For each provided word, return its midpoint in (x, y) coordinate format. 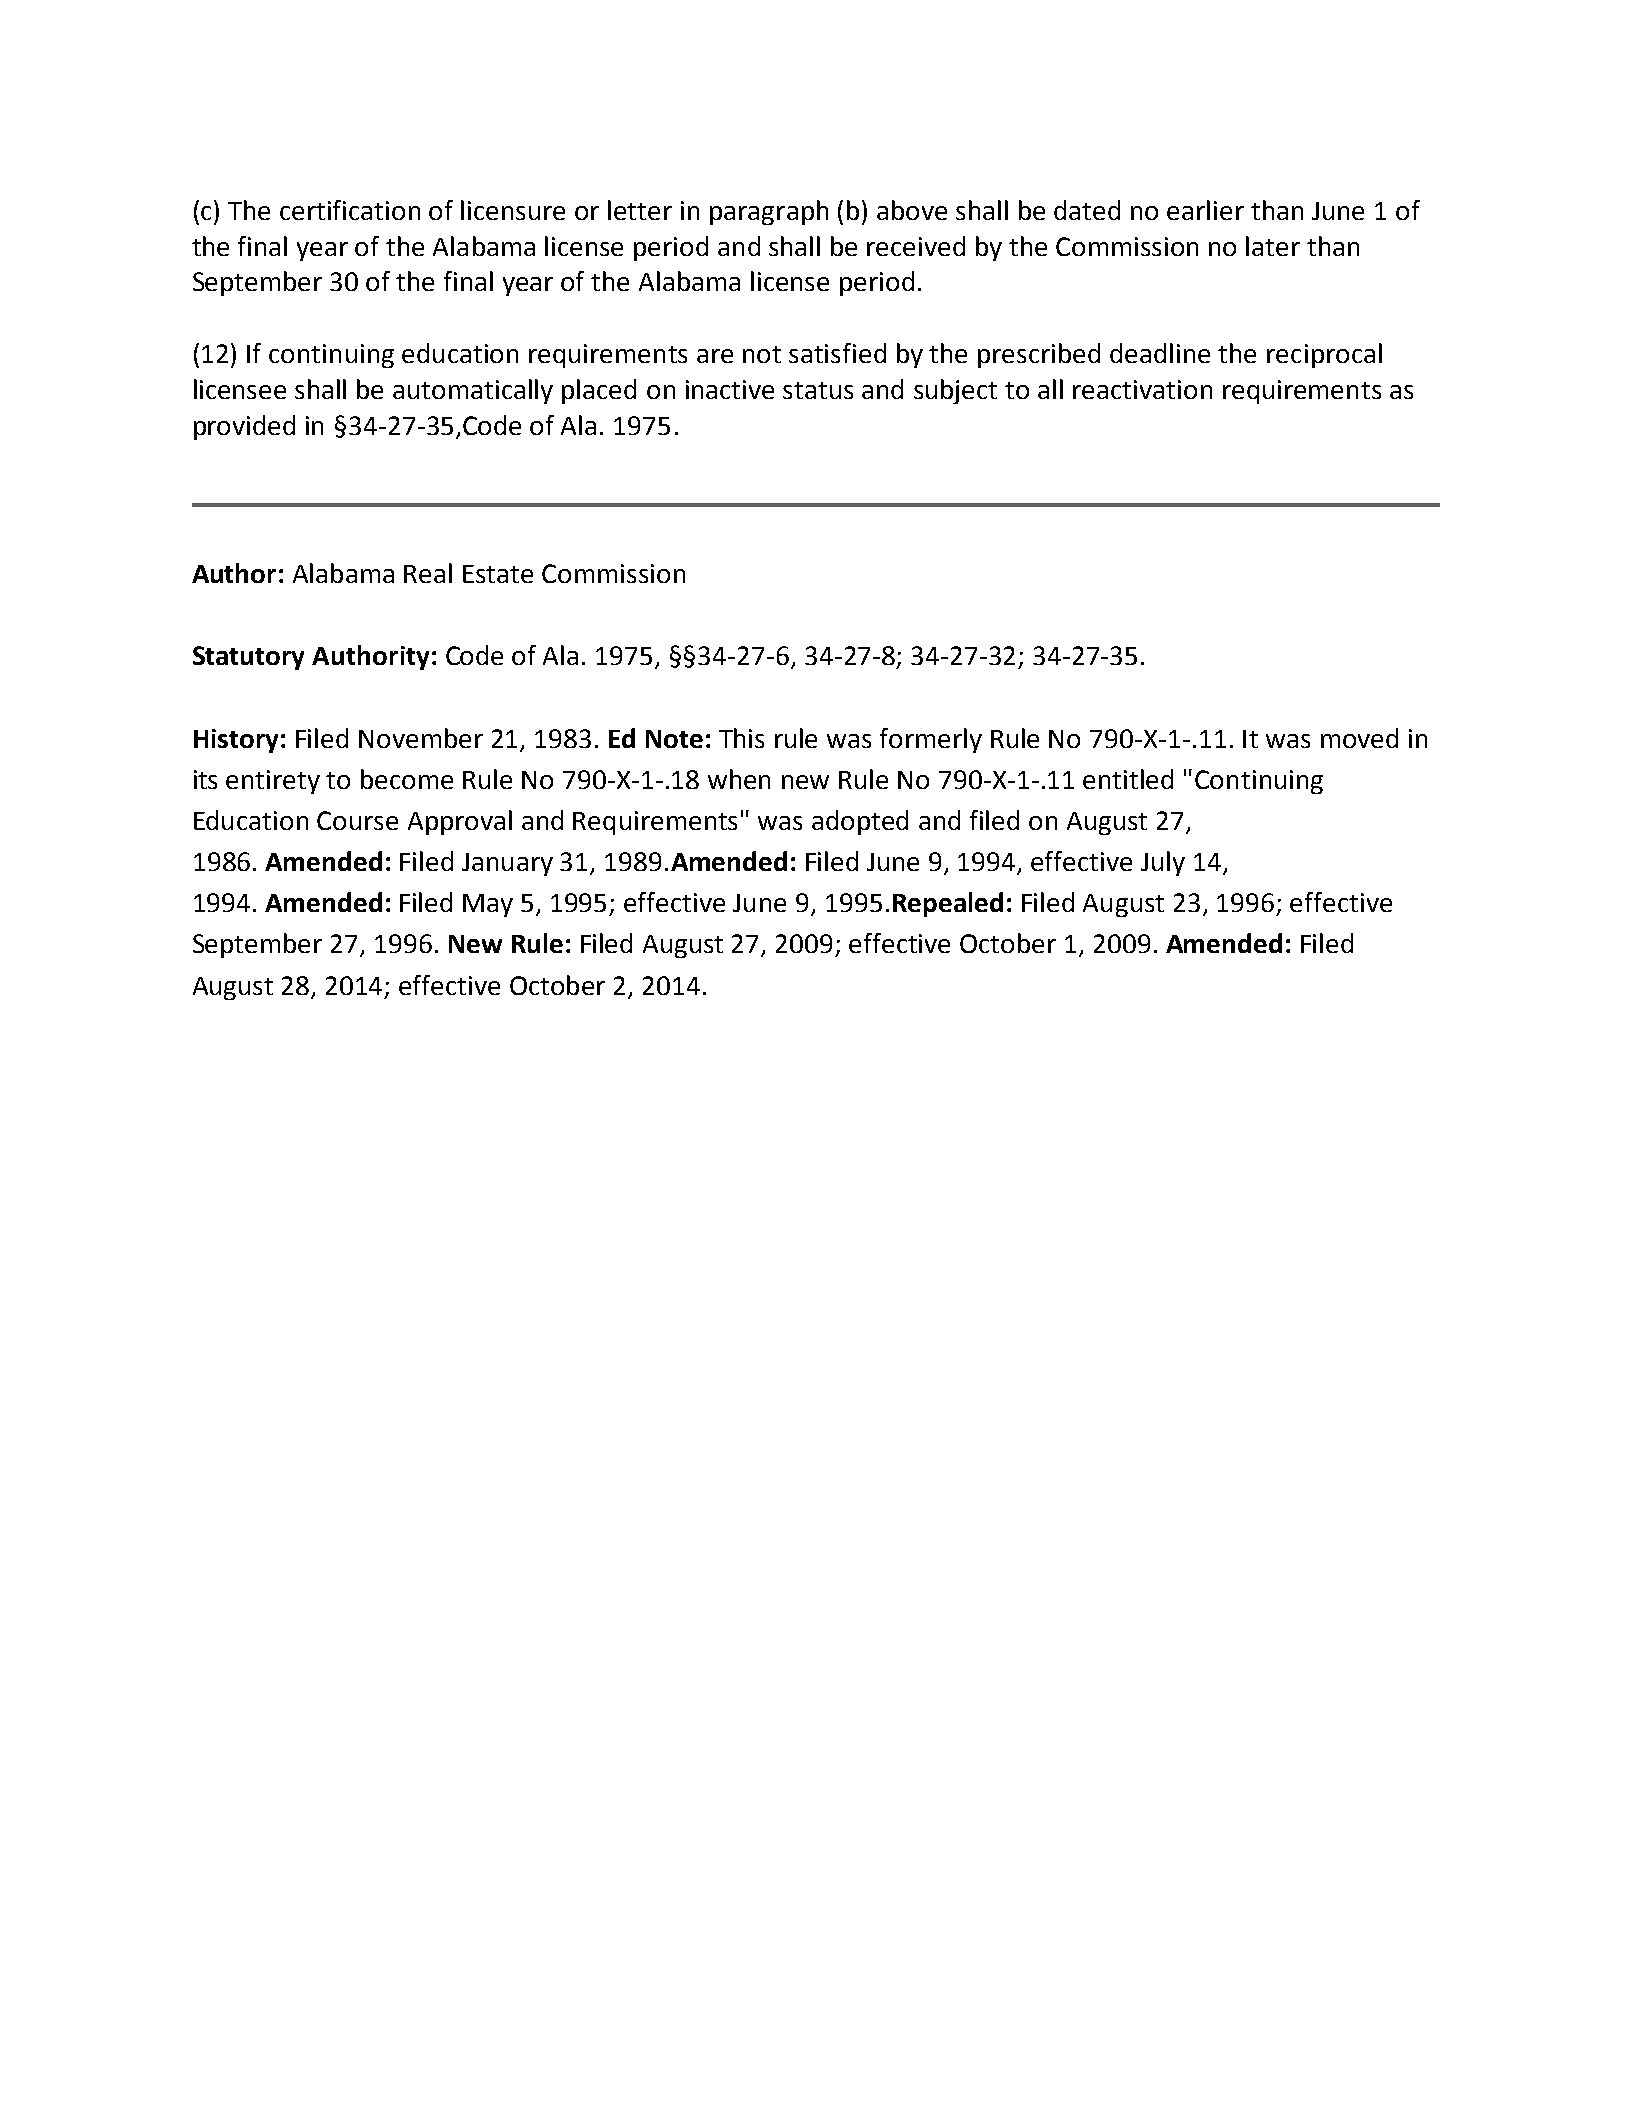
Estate (498, 574)
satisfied (837, 353)
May (488, 905)
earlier (1205, 210)
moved (1359, 738)
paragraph (769, 212)
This (741, 738)
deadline (1160, 353)
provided (244, 427)
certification (350, 210)
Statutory (248, 658)
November (421, 738)
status (818, 390)
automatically (473, 391)
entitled (1128, 779)
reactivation (1142, 389)
